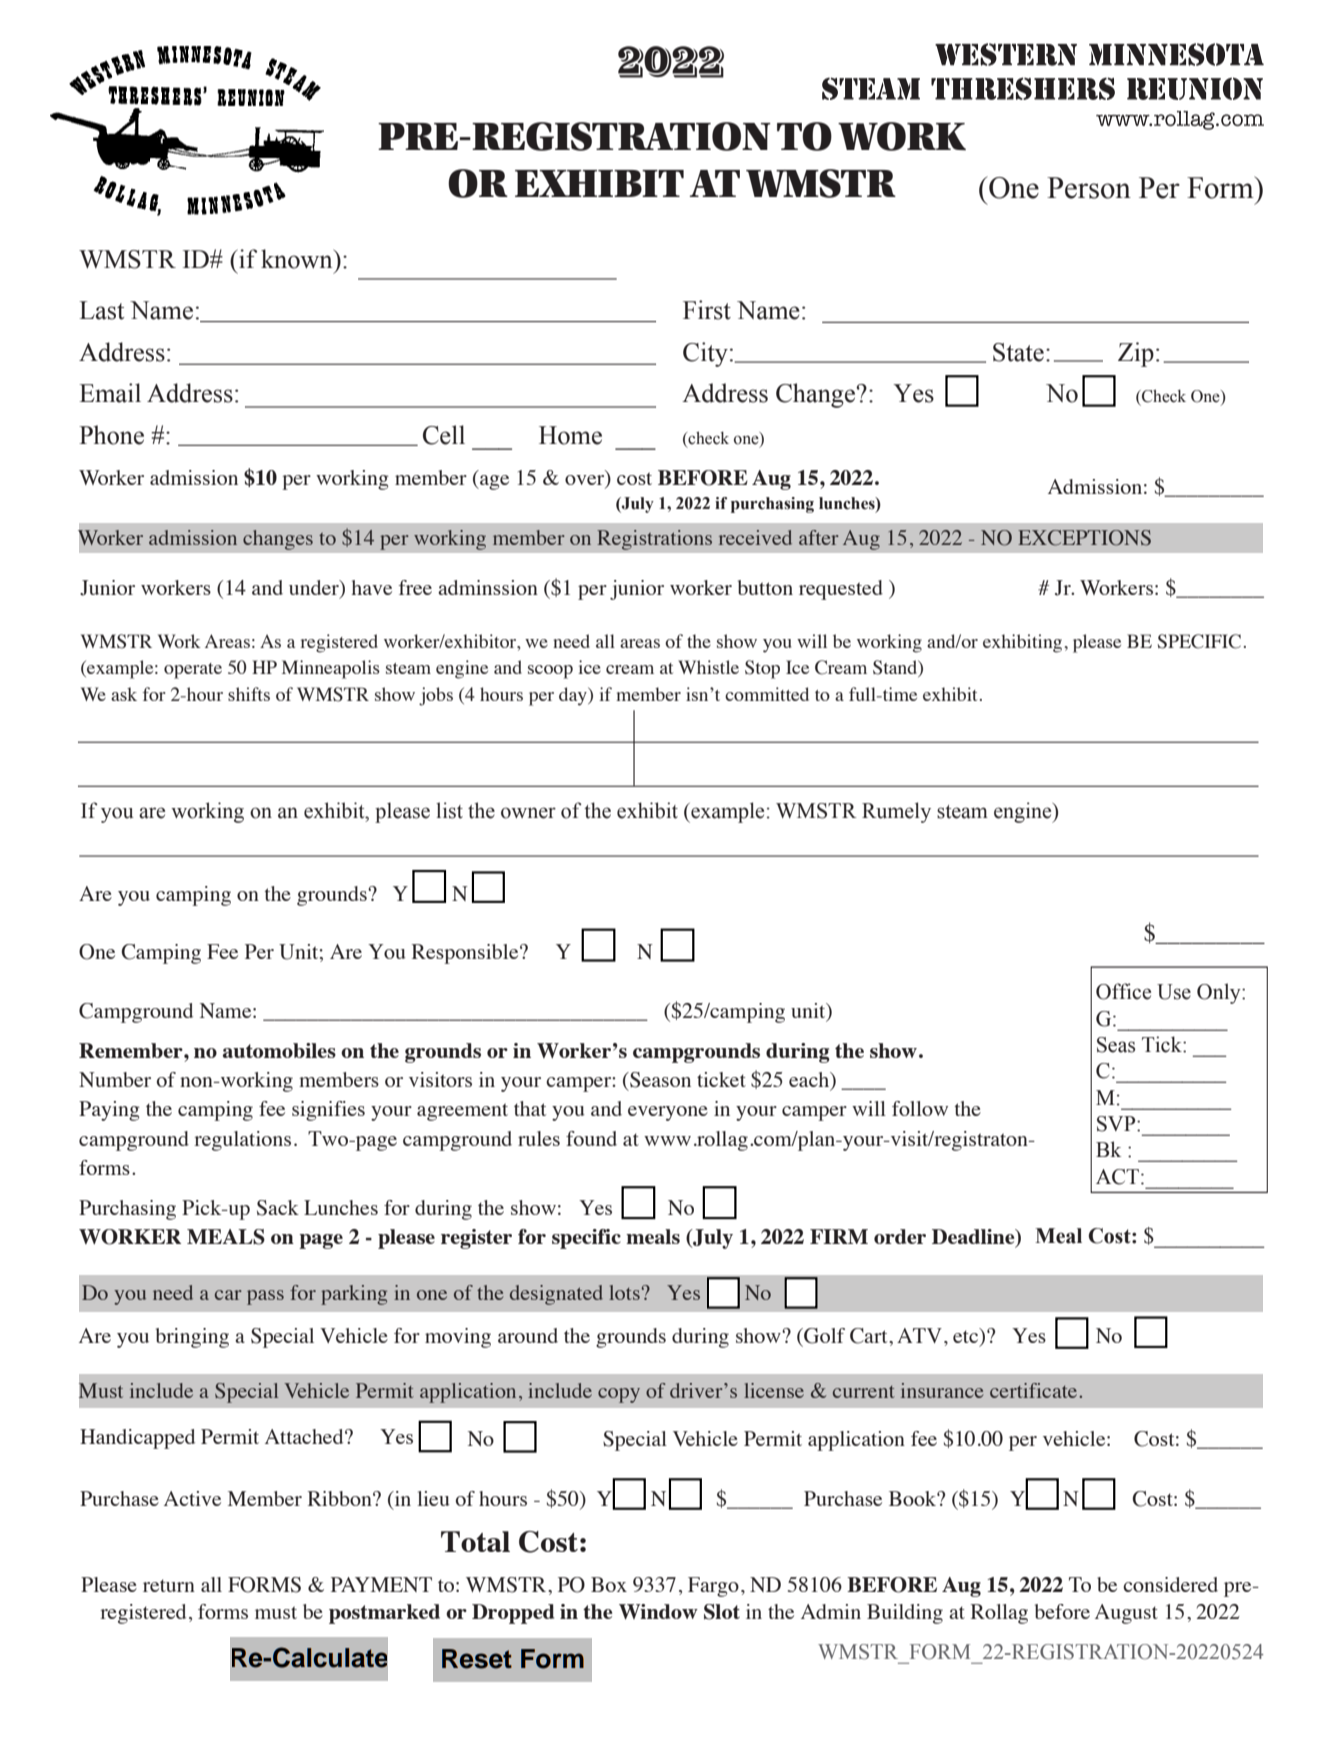 This screenshot has height=1738, width=1343. What do you see at coordinates (1084, 538) in the screenshot?
I see `EXCEPTIONS` at bounding box center [1084, 538].
